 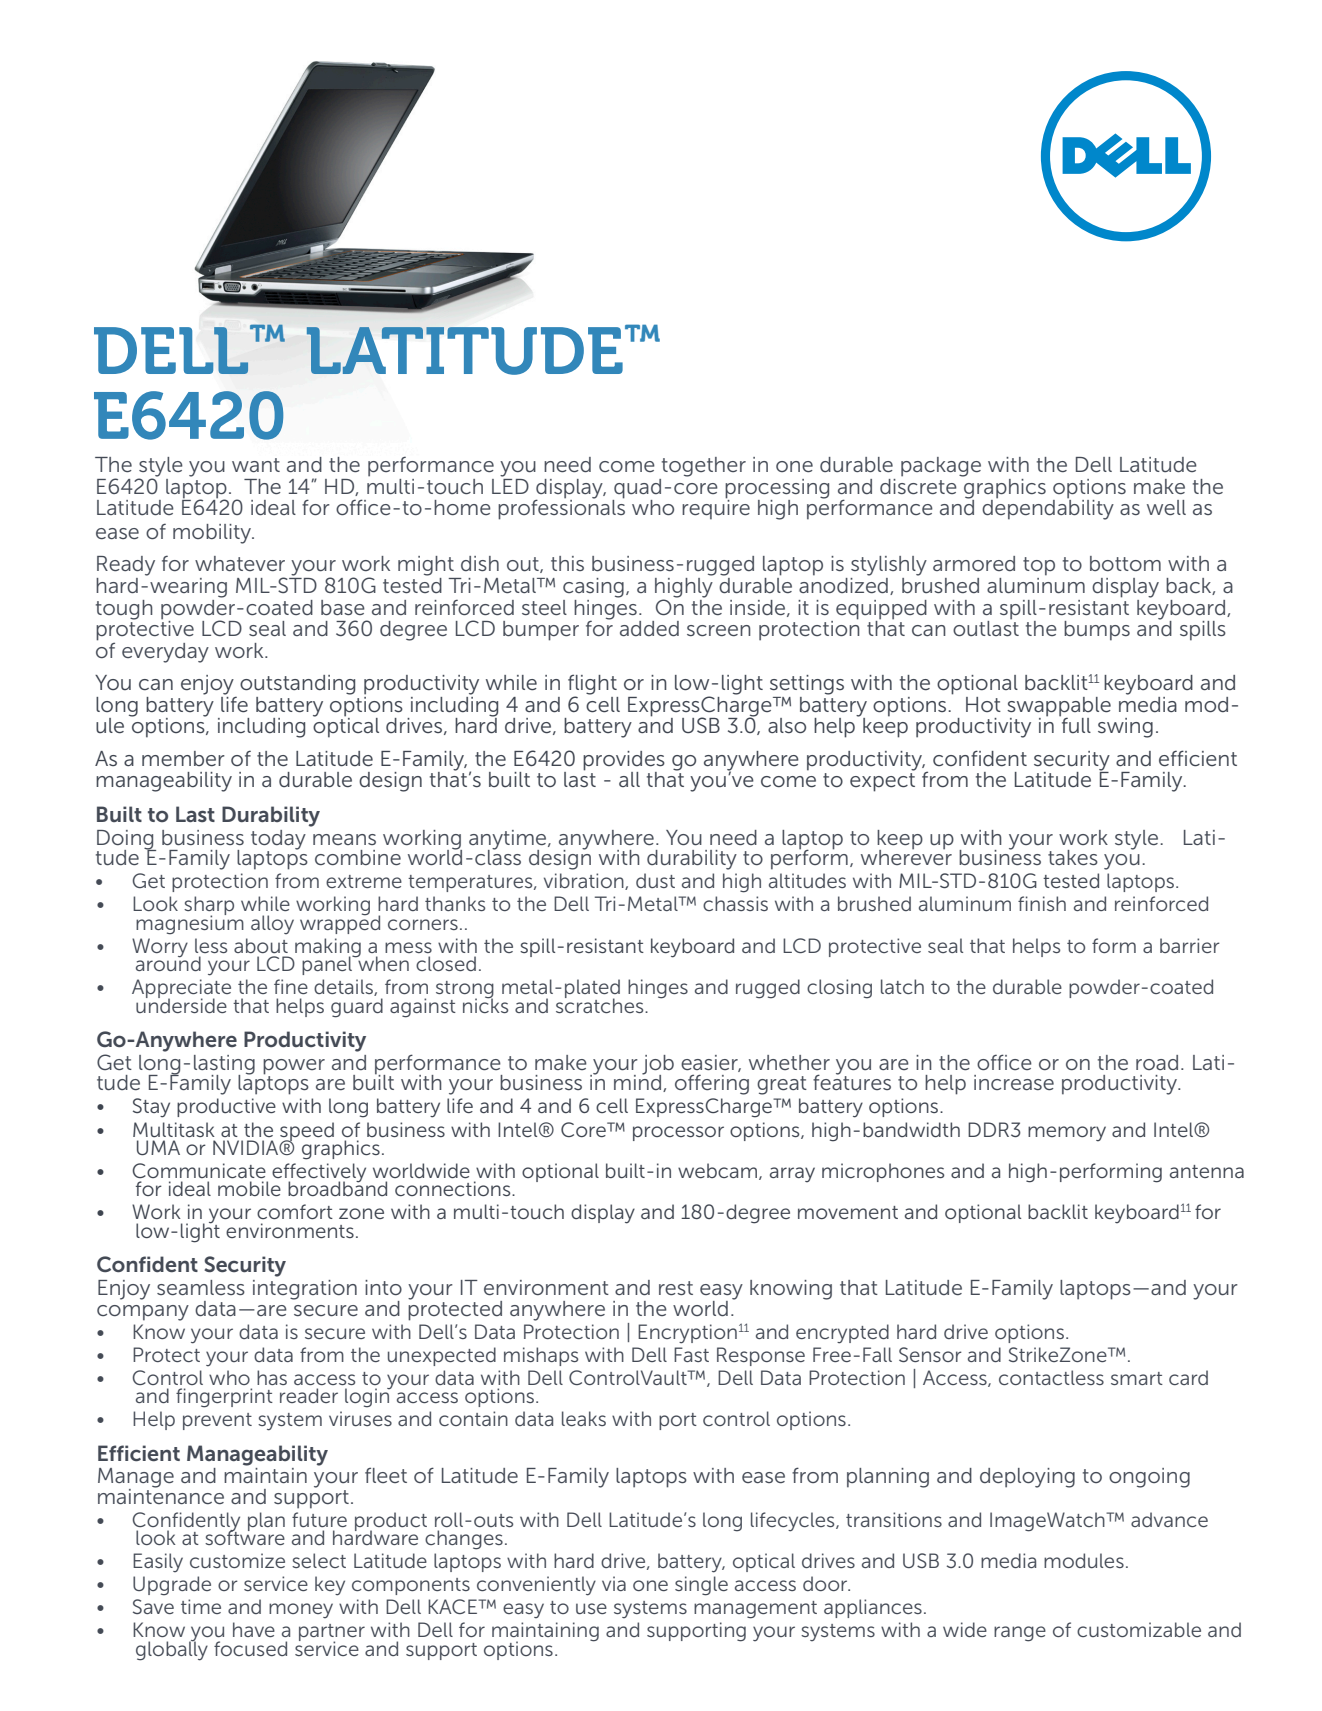 What do you see at coordinates (256, 465) in the screenshot?
I see `want` at bounding box center [256, 465].
